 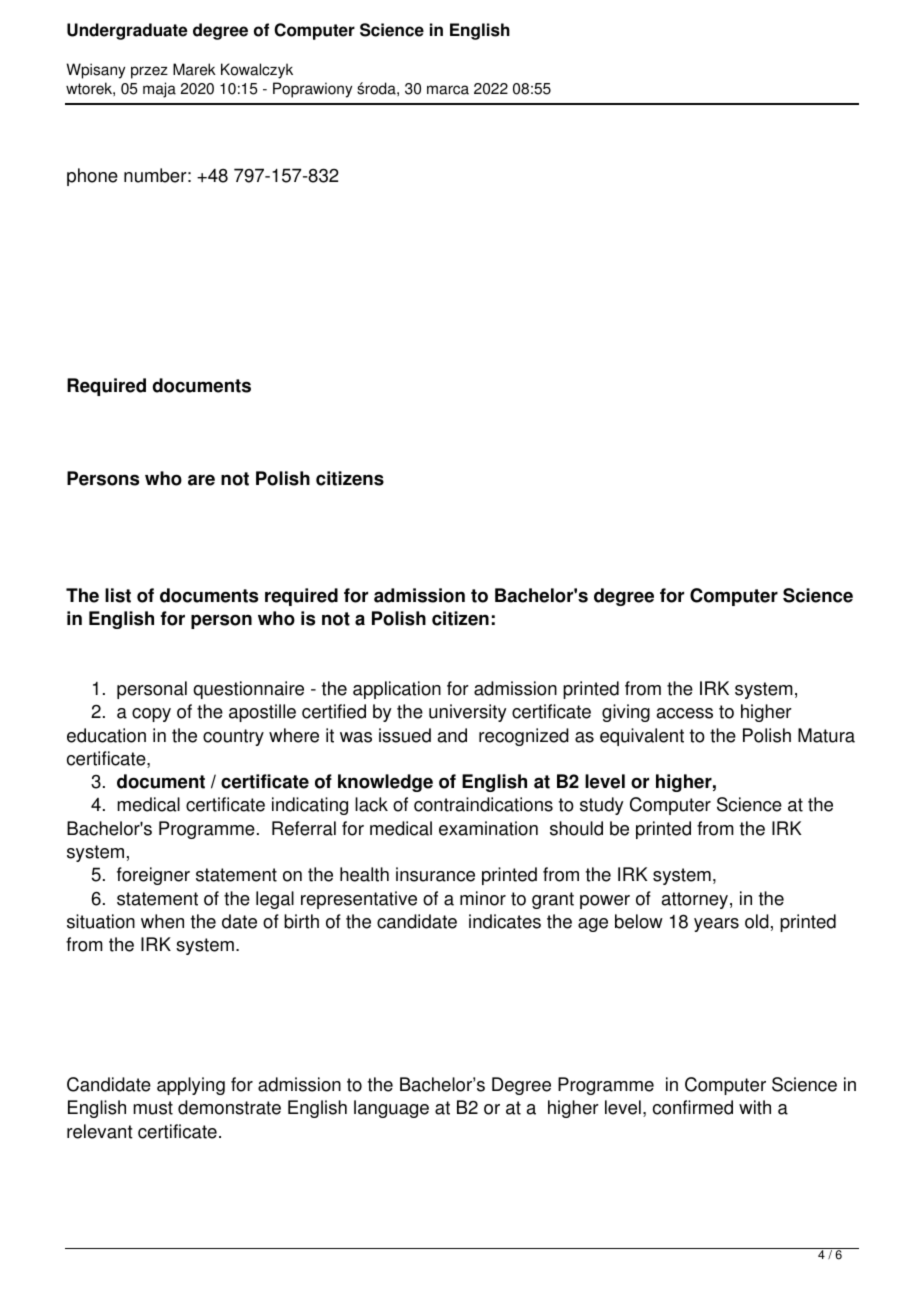 I want to click on Marek, so click(x=194, y=69).
